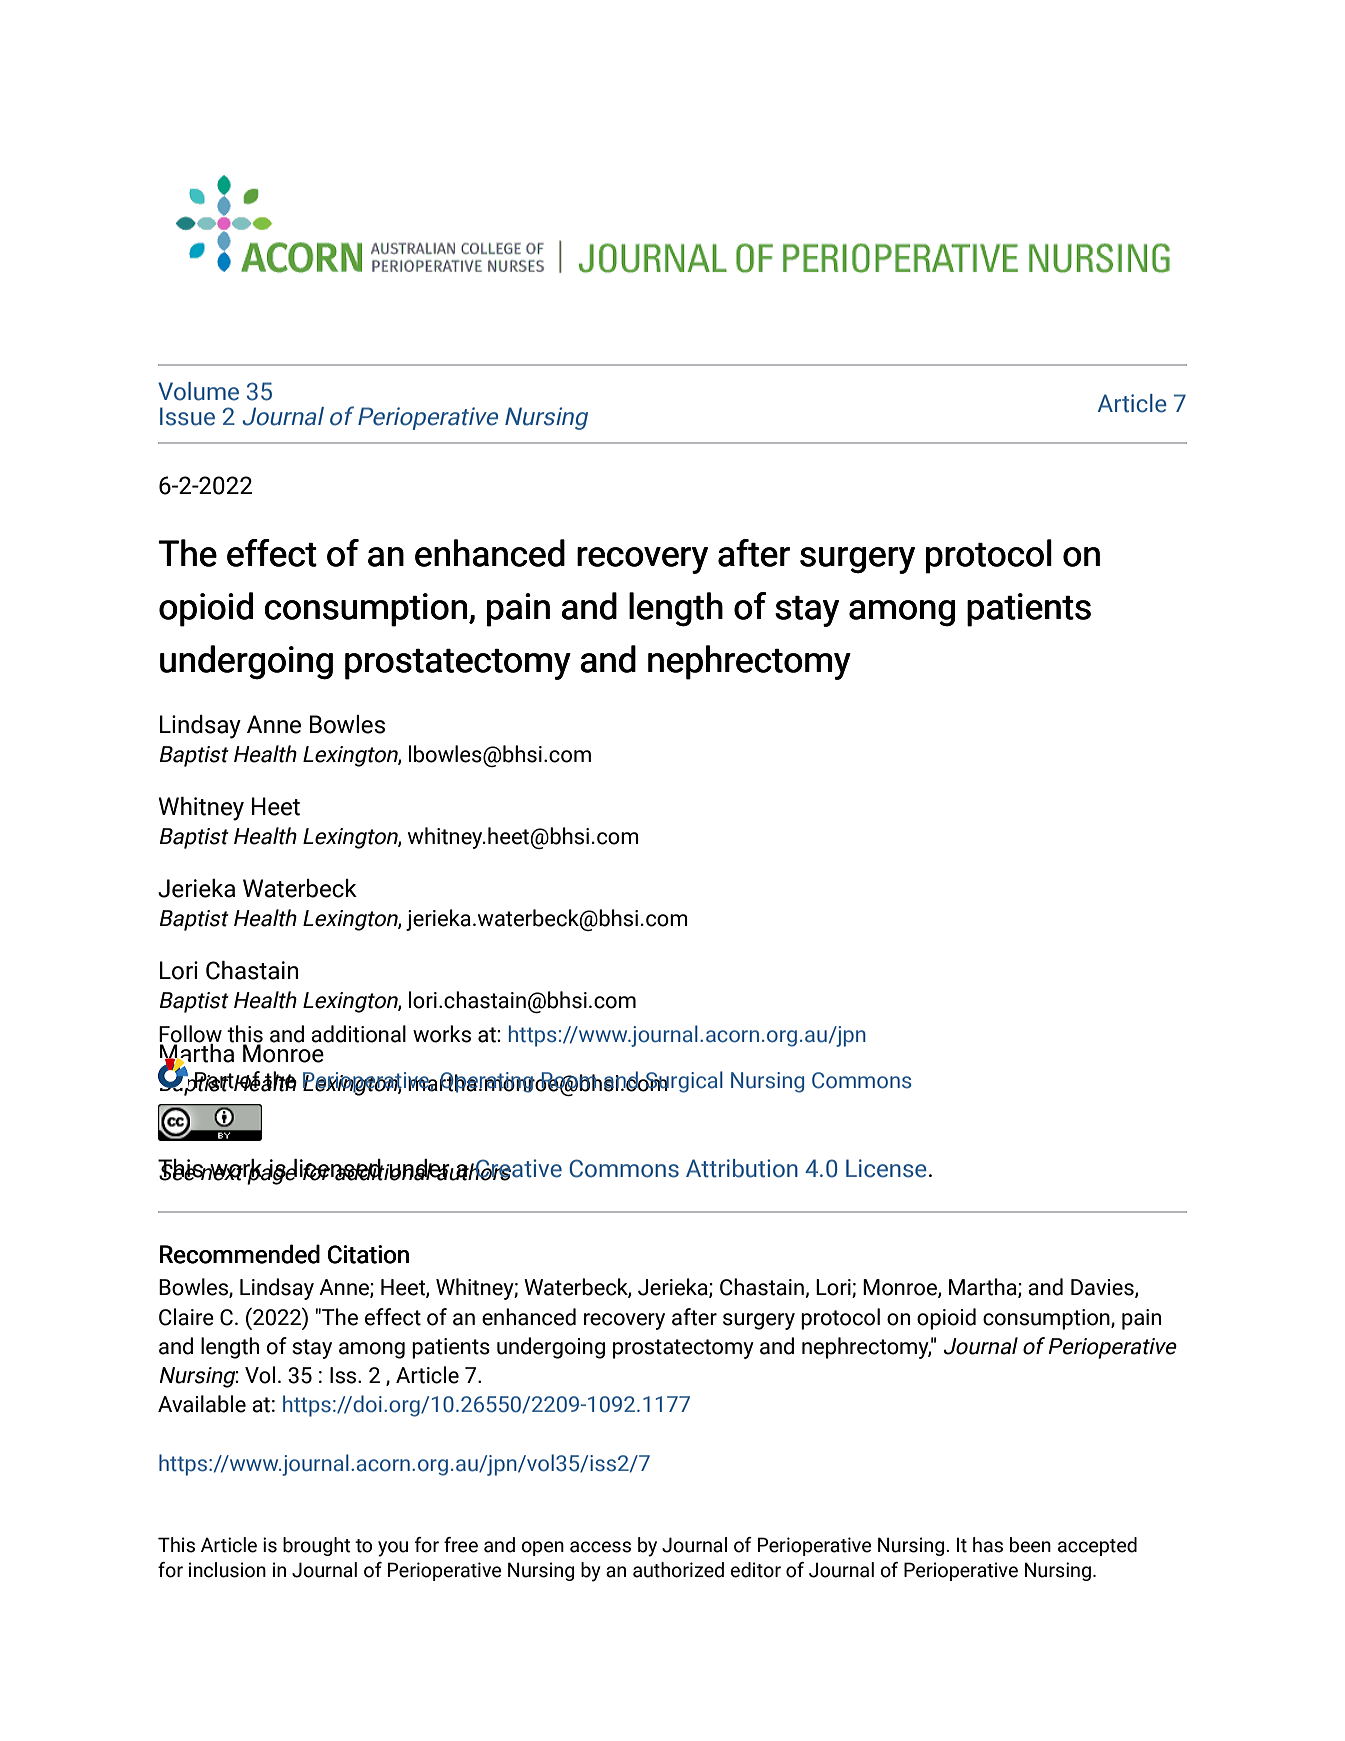  What do you see at coordinates (187, 416) in the screenshot?
I see `Issue` at bounding box center [187, 416].
